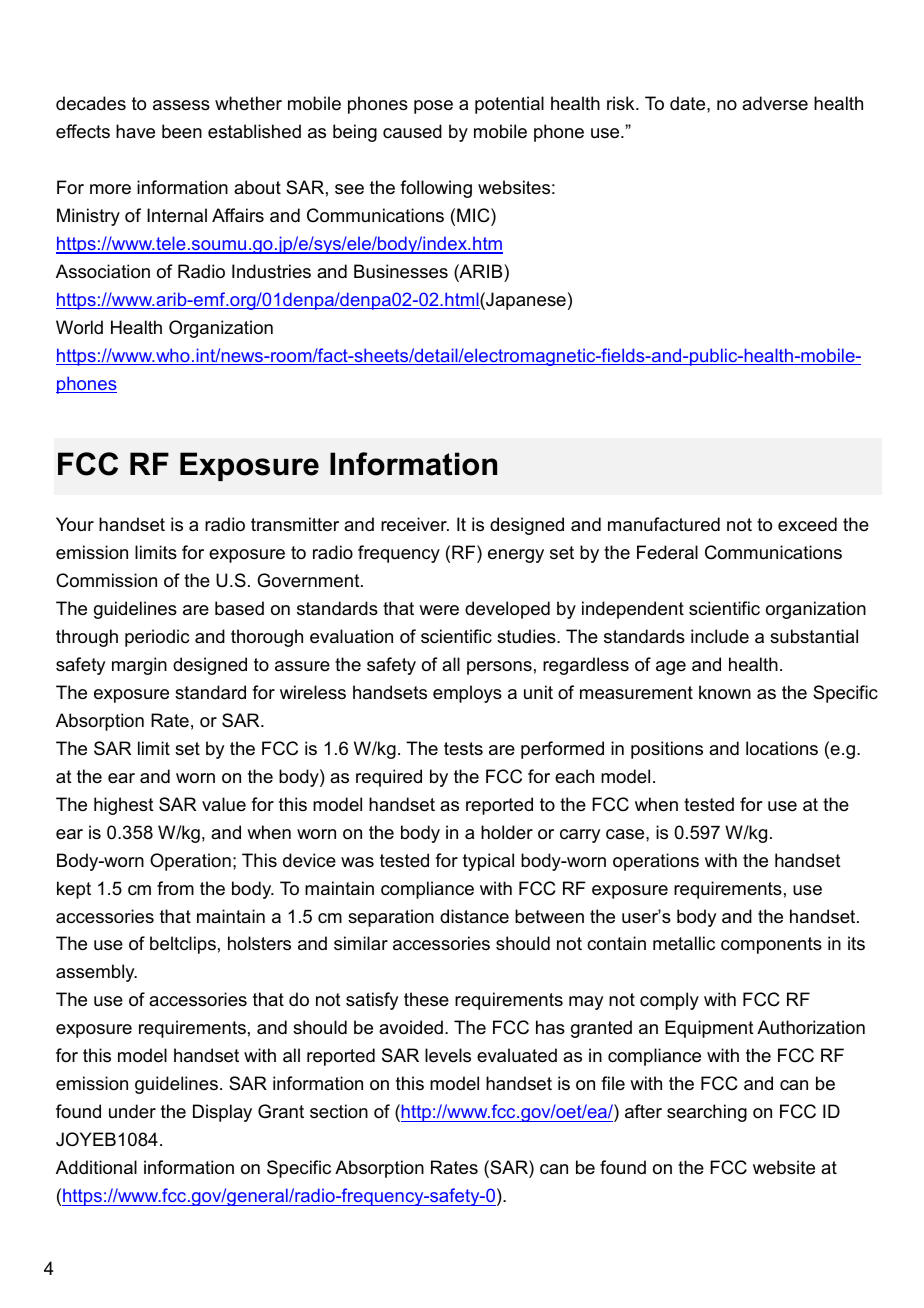 The image size is (924, 1308). I want to click on Your, so click(75, 524).
